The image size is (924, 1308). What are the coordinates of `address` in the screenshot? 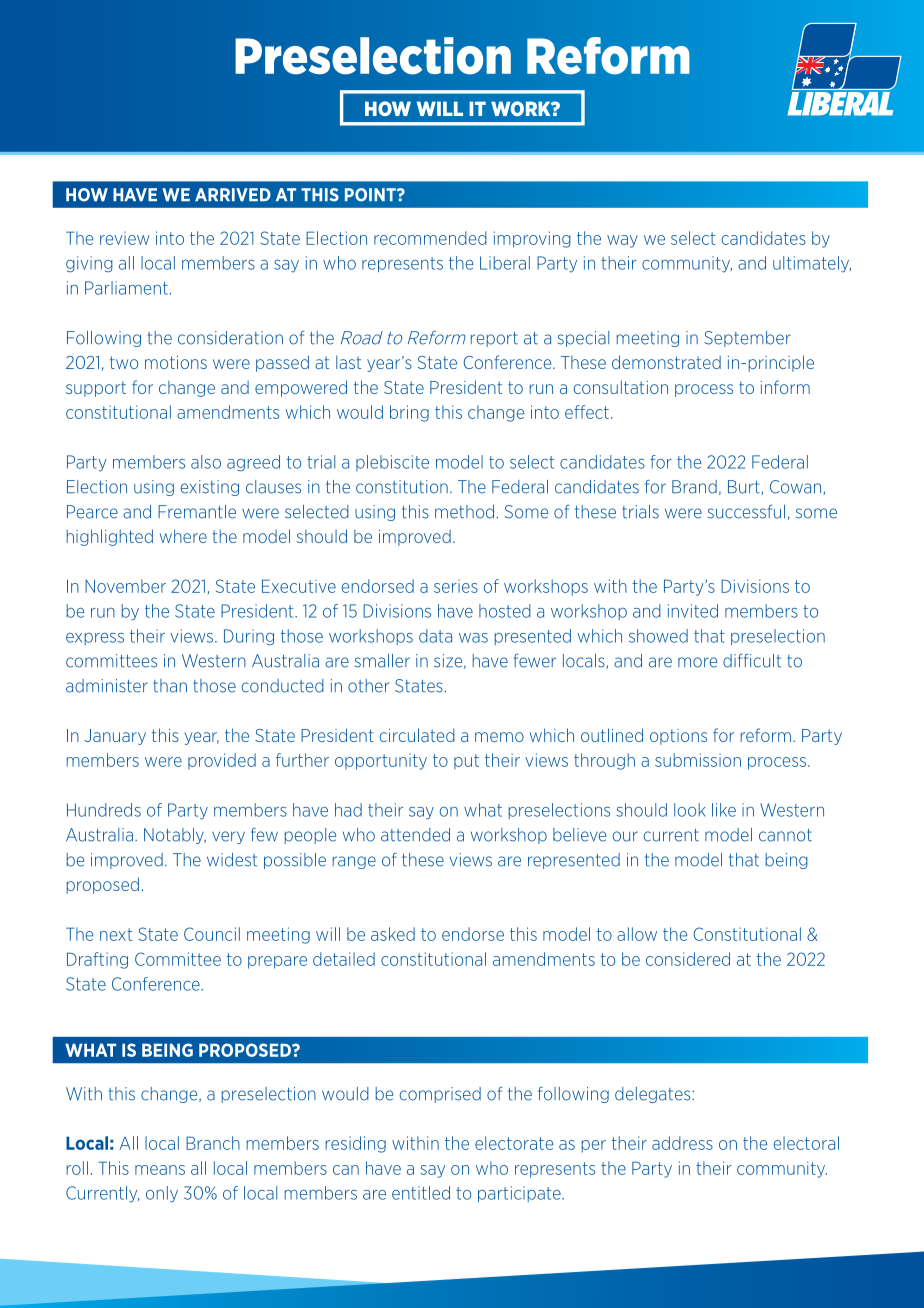 It's located at (682, 1143).
